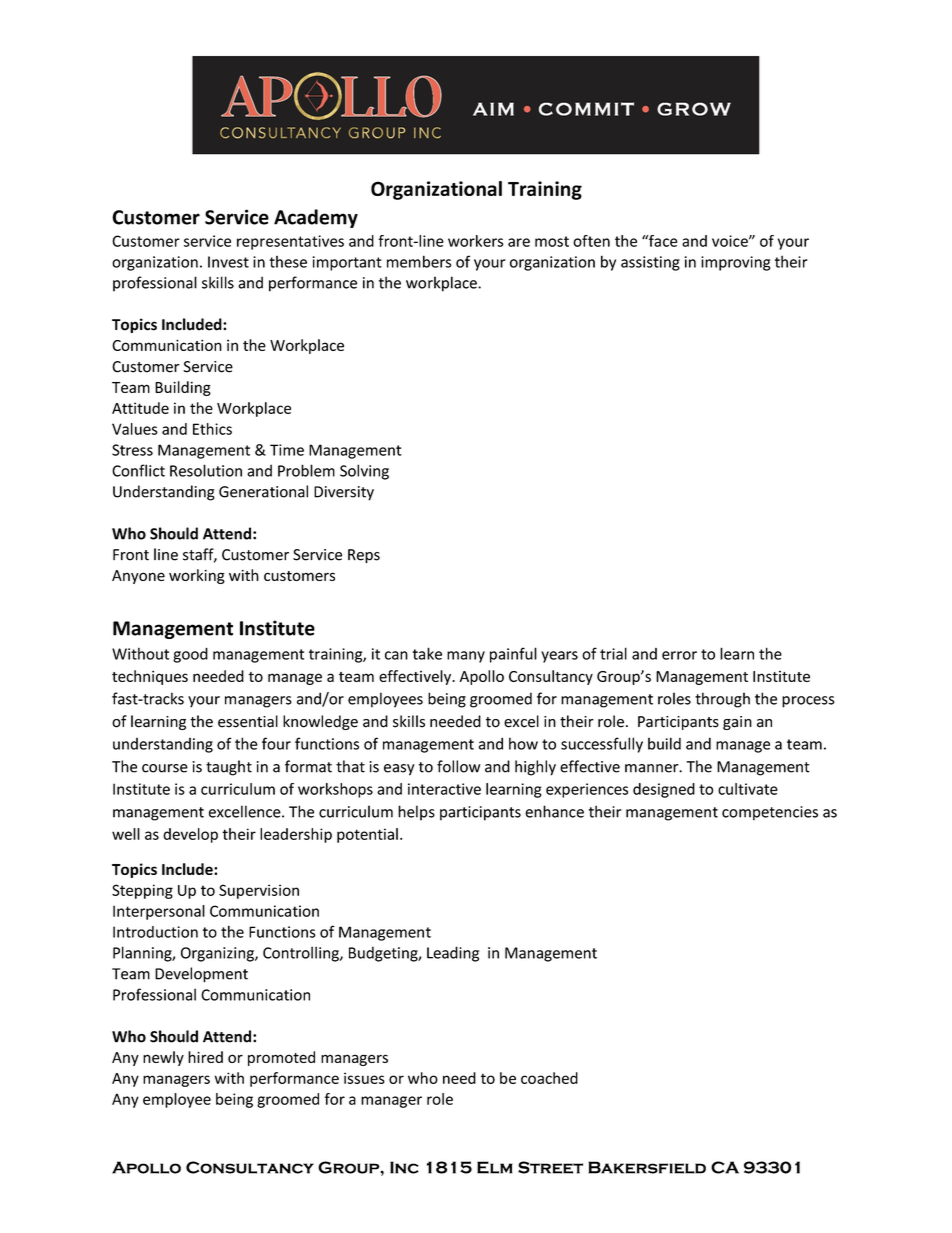 The image size is (952, 1233). Describe the element at coordinates (735, 263) in the image. I see `improving` at that location.
